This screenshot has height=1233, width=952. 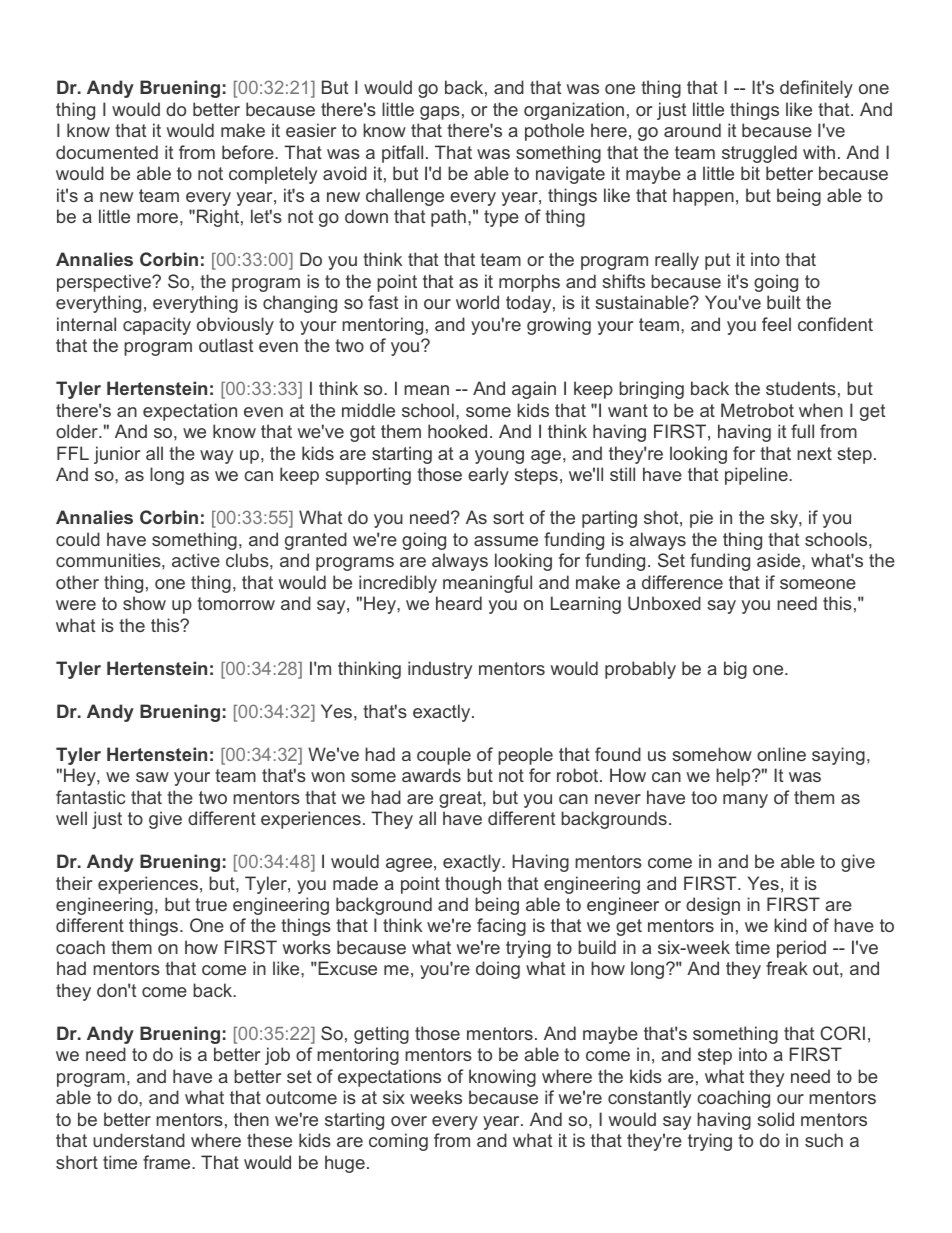 I want to click on over, so click(x=409, y=1121).
